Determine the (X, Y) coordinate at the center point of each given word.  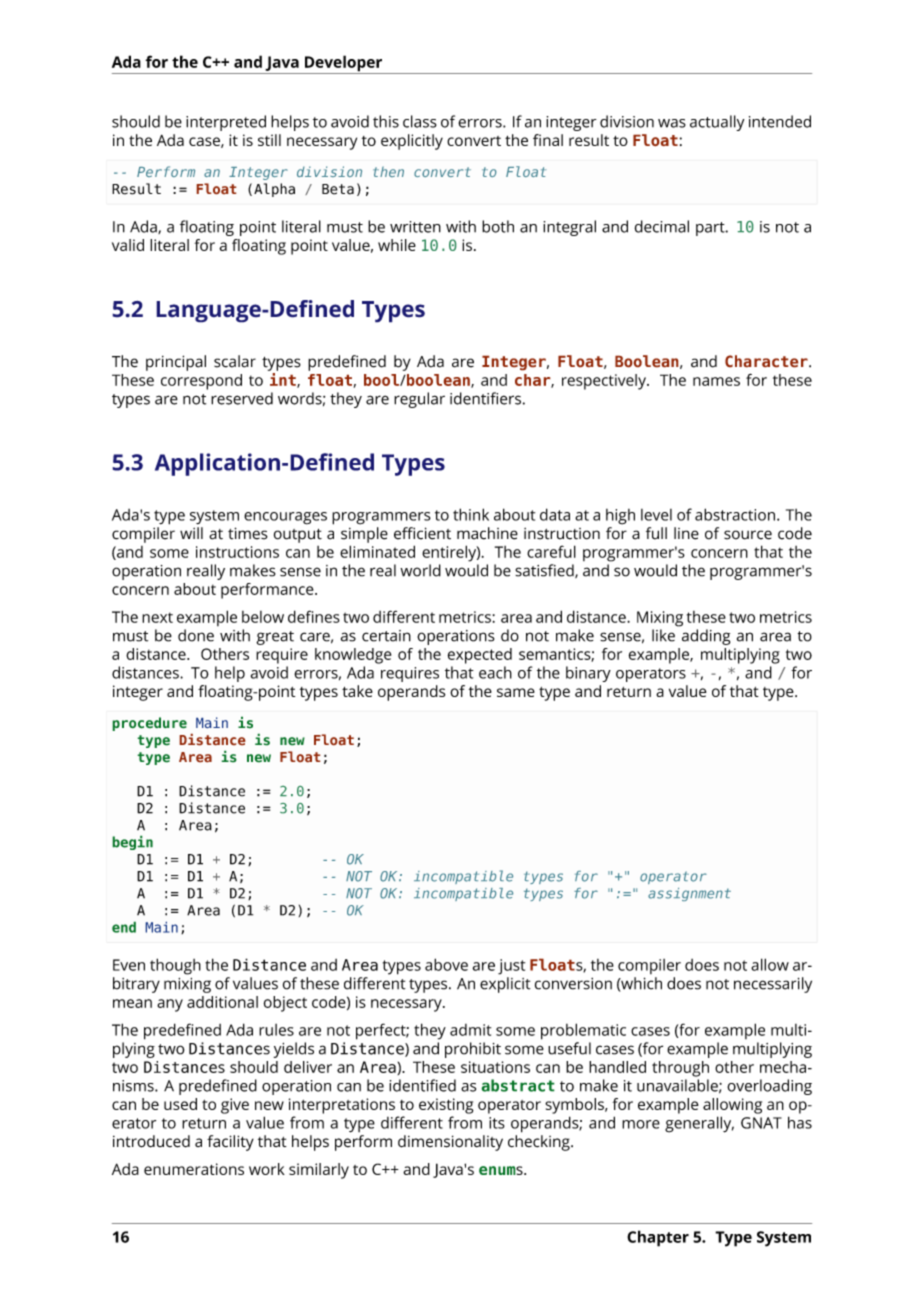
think (471, 514)
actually (717, 123)
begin (132, 842)
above (446, 964)
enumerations (194, 1169)
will (191, 533)
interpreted (226, 123)
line (686, 533)
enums (502, 1170)
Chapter (658, 1238)
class (420, 121)
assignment (689, 894)
